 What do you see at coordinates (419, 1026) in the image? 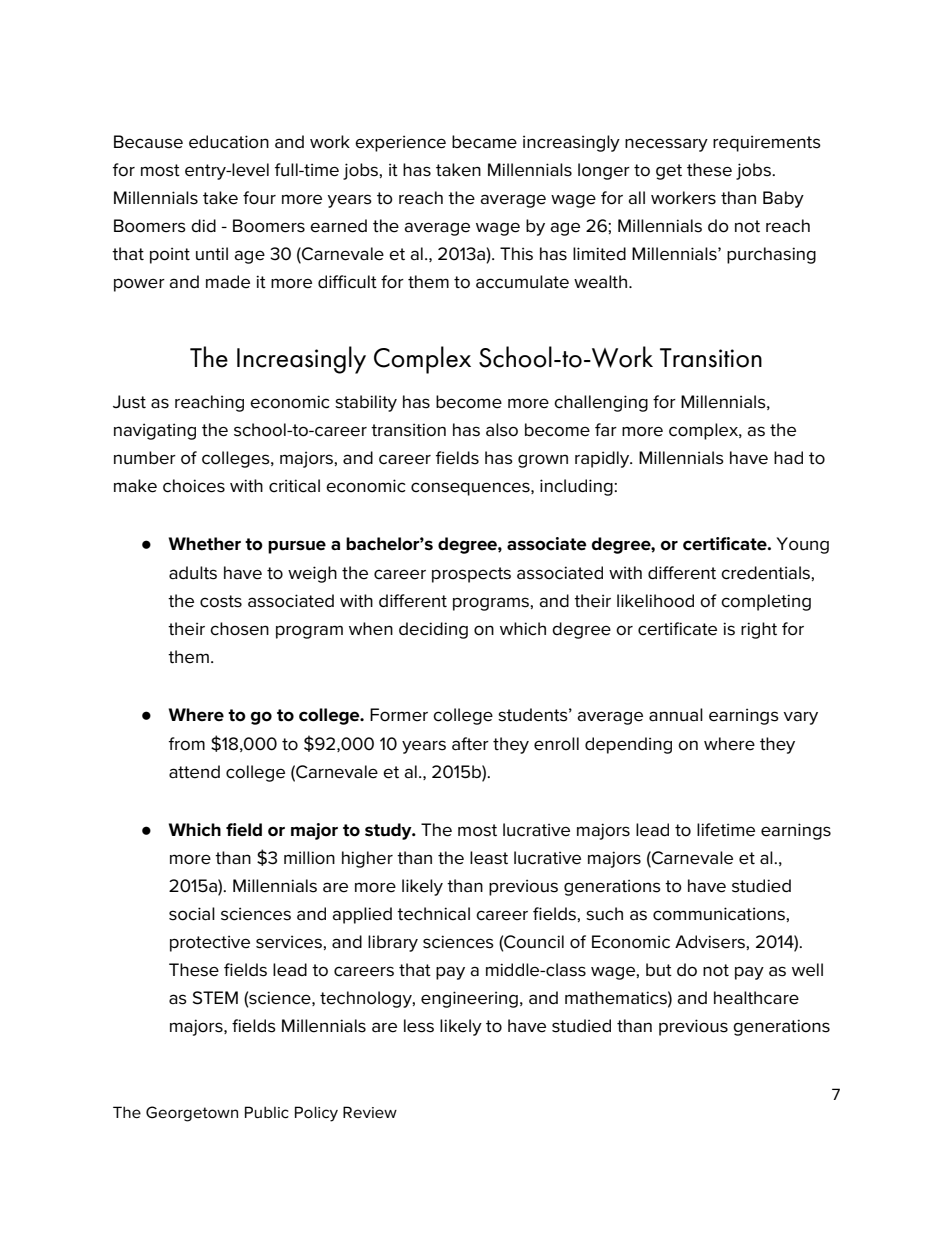
I see `less` at bounding box center [419, 1026].
